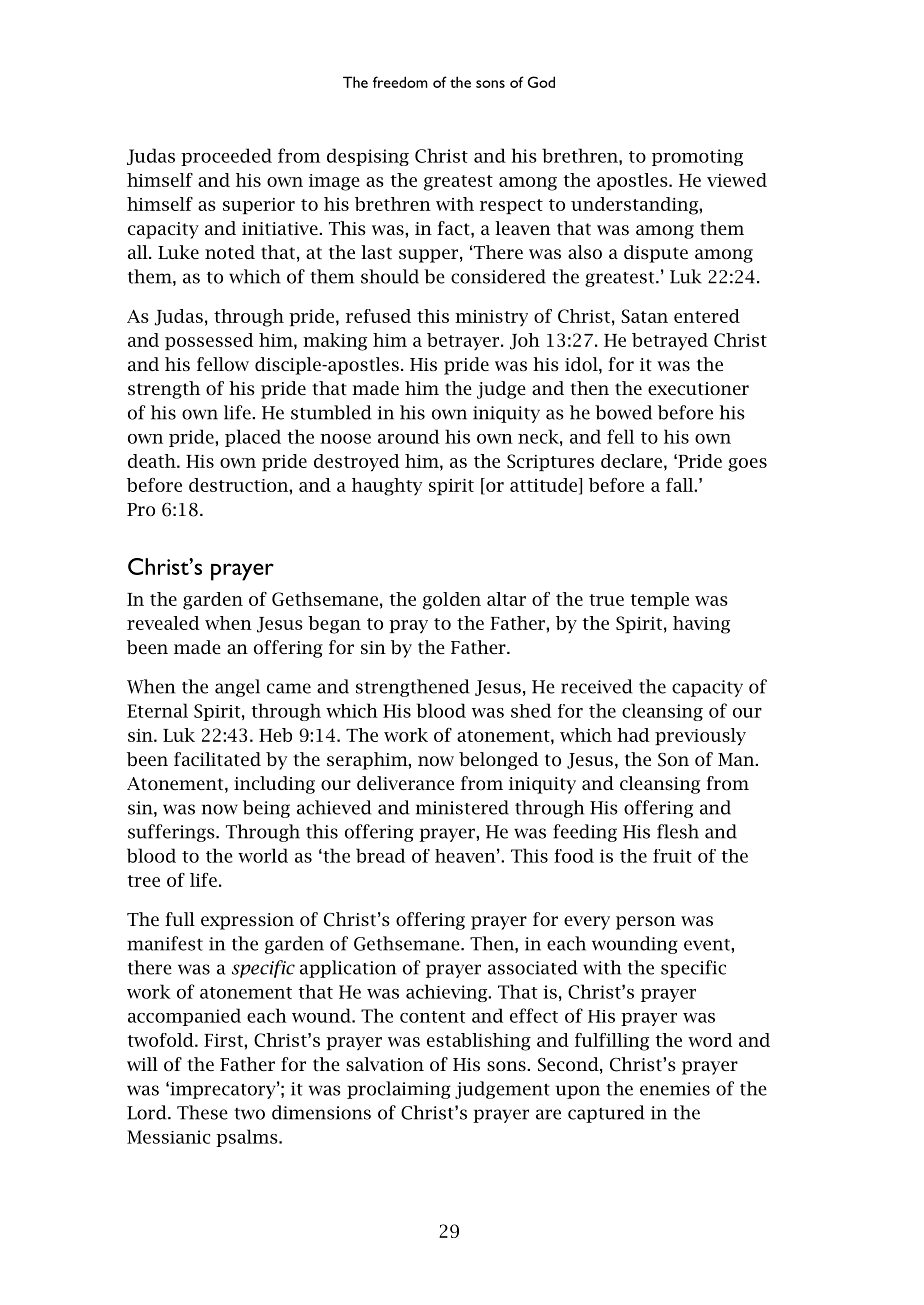 Image resolution: width=924 pixels, height=1305 pixels. I want to click on freedom, so click(400, 82).
